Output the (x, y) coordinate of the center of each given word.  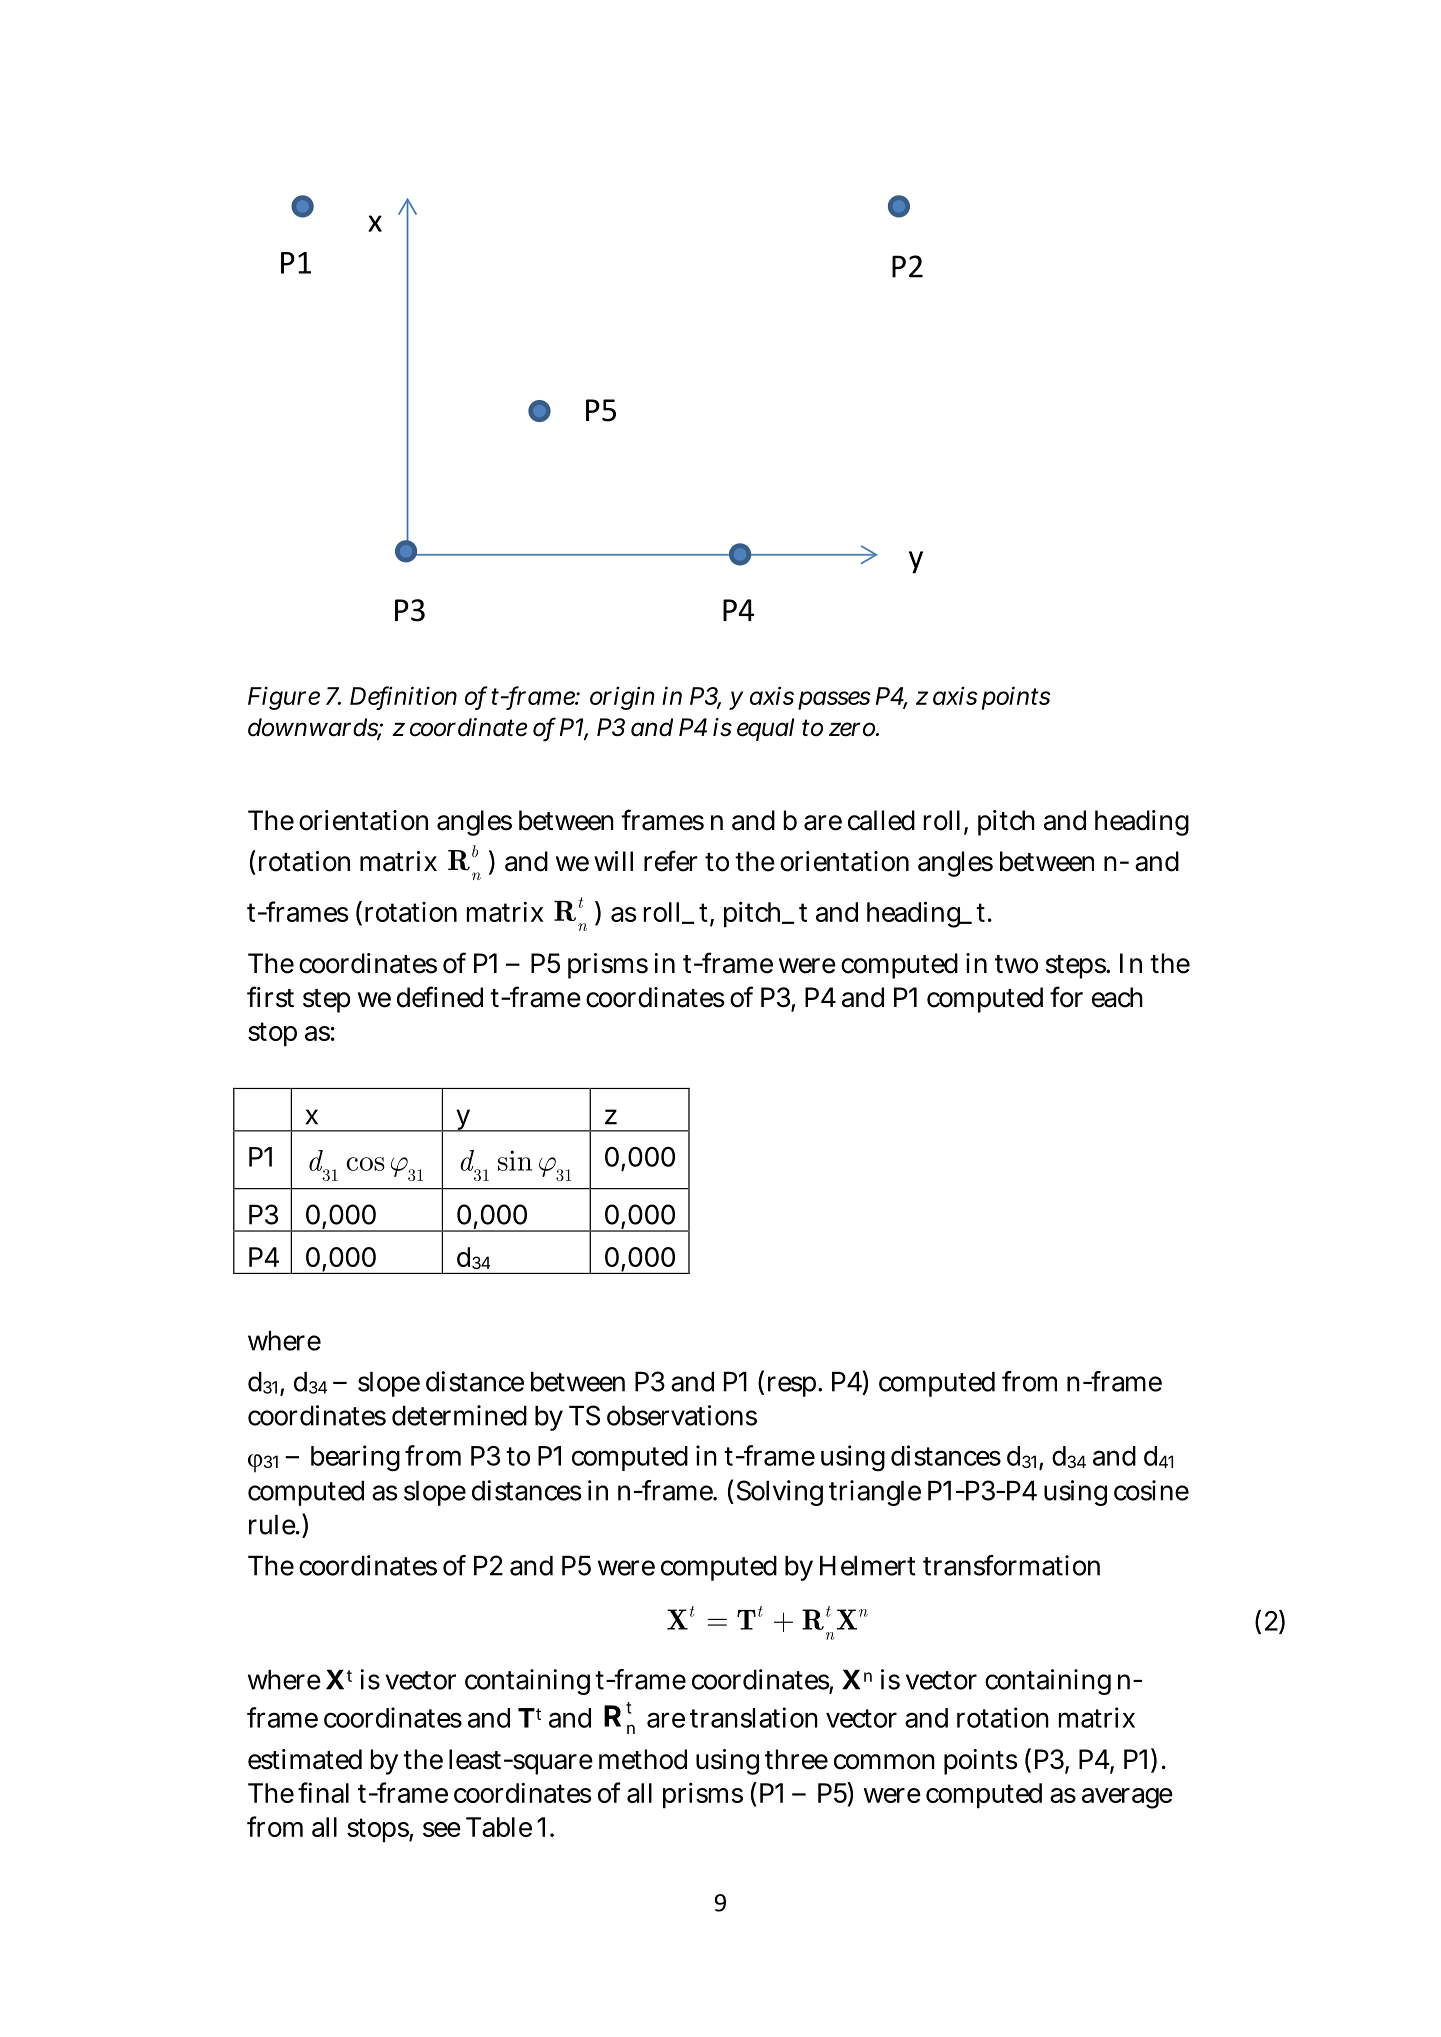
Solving (780, 1493)
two (1016, 964)
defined (440, 997)
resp (793, 1386)
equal (765, 729)
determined (459, 1415)
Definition (403, 696)
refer (671, 861)
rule (273, 1525)
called (881, 820)
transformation (1011, 1565)
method (643, 1759)
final (323, 1792)
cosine (1151, 1490)
